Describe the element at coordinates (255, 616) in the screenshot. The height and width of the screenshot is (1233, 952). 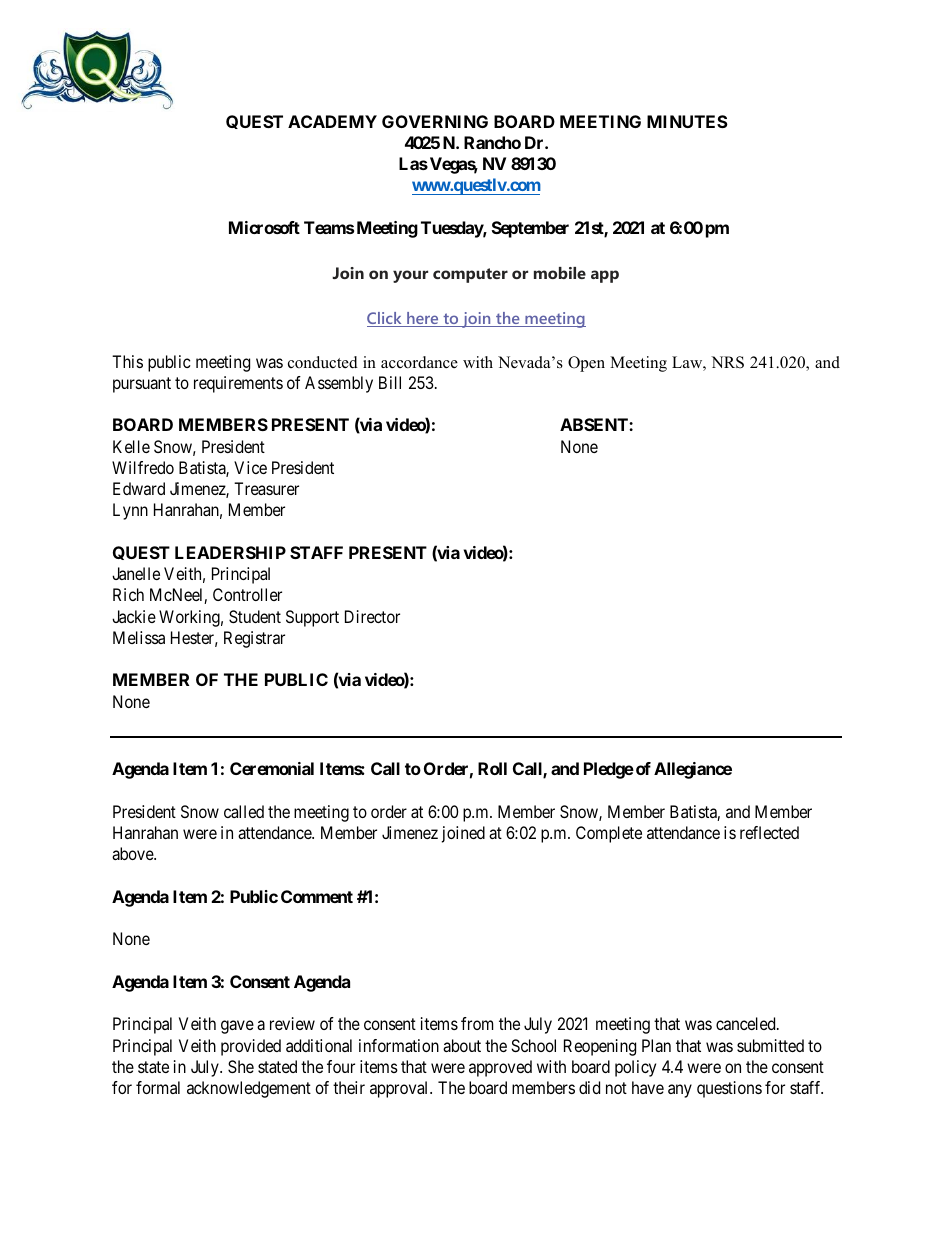
I see `Student` at that location.
